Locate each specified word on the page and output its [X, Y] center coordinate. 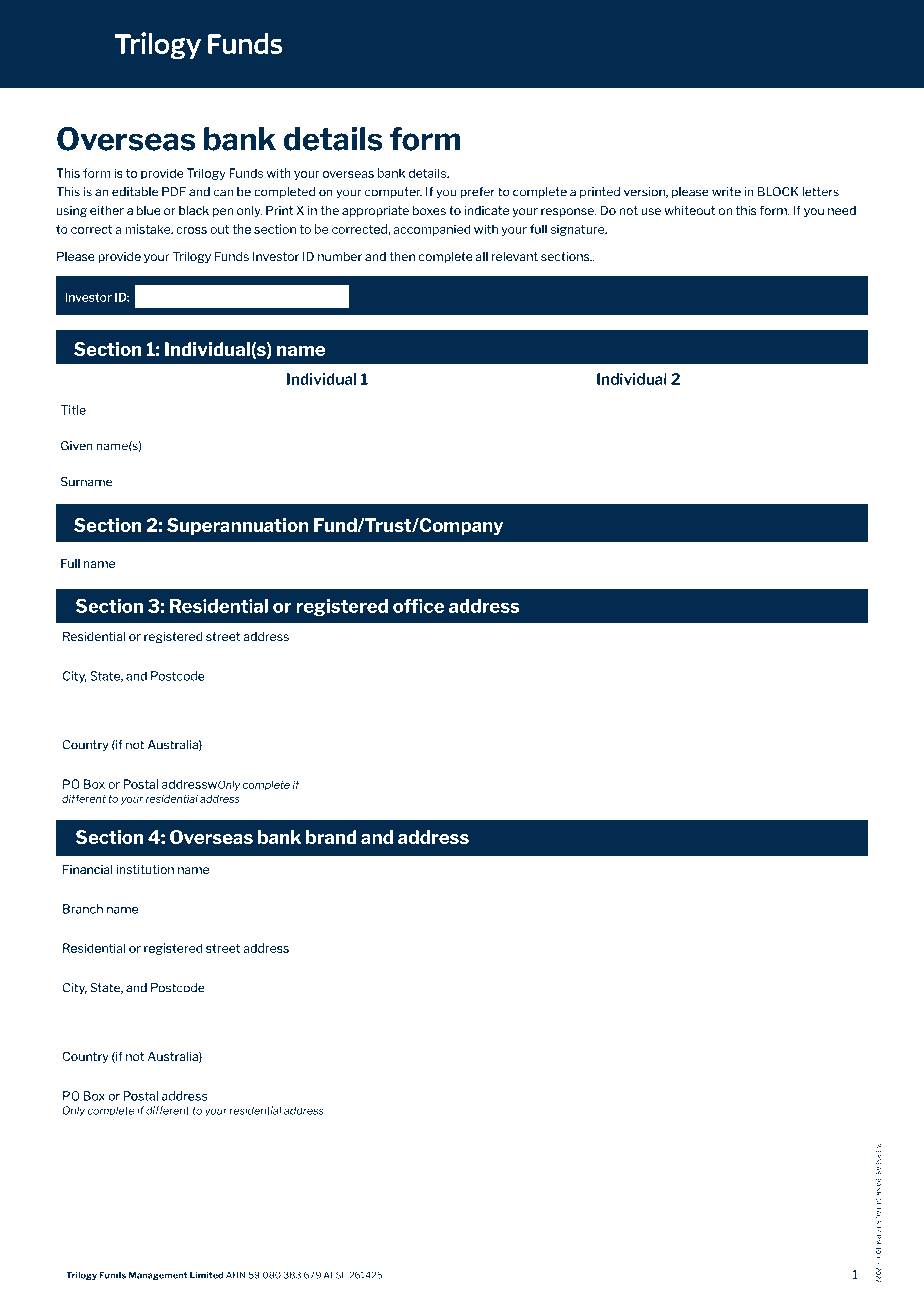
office [418, 606]
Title [73, 410]
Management [158, 1275]
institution [145, 869]
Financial [88, 869]
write [726, 192]
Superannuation [238, 526]
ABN [235, 1275]
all [482, 256]
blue [149, 210]
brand [331, 837]
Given [77, 446]
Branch [83, 909]
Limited [206, 1275]
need [842, 210]
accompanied [432, 230]
